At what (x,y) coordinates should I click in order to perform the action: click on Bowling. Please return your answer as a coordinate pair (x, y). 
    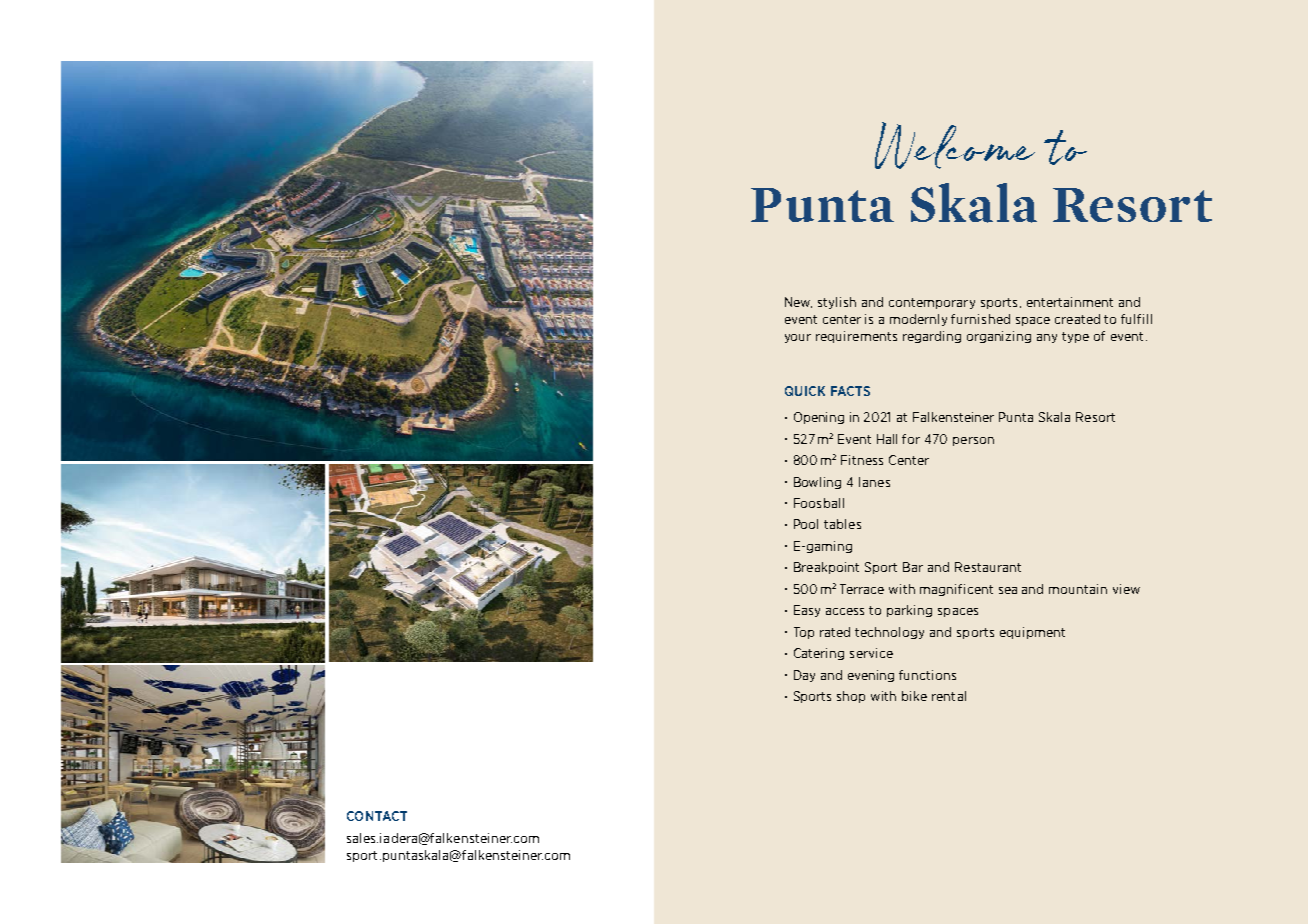
    Looking at the image, I should click on (817, 483).
